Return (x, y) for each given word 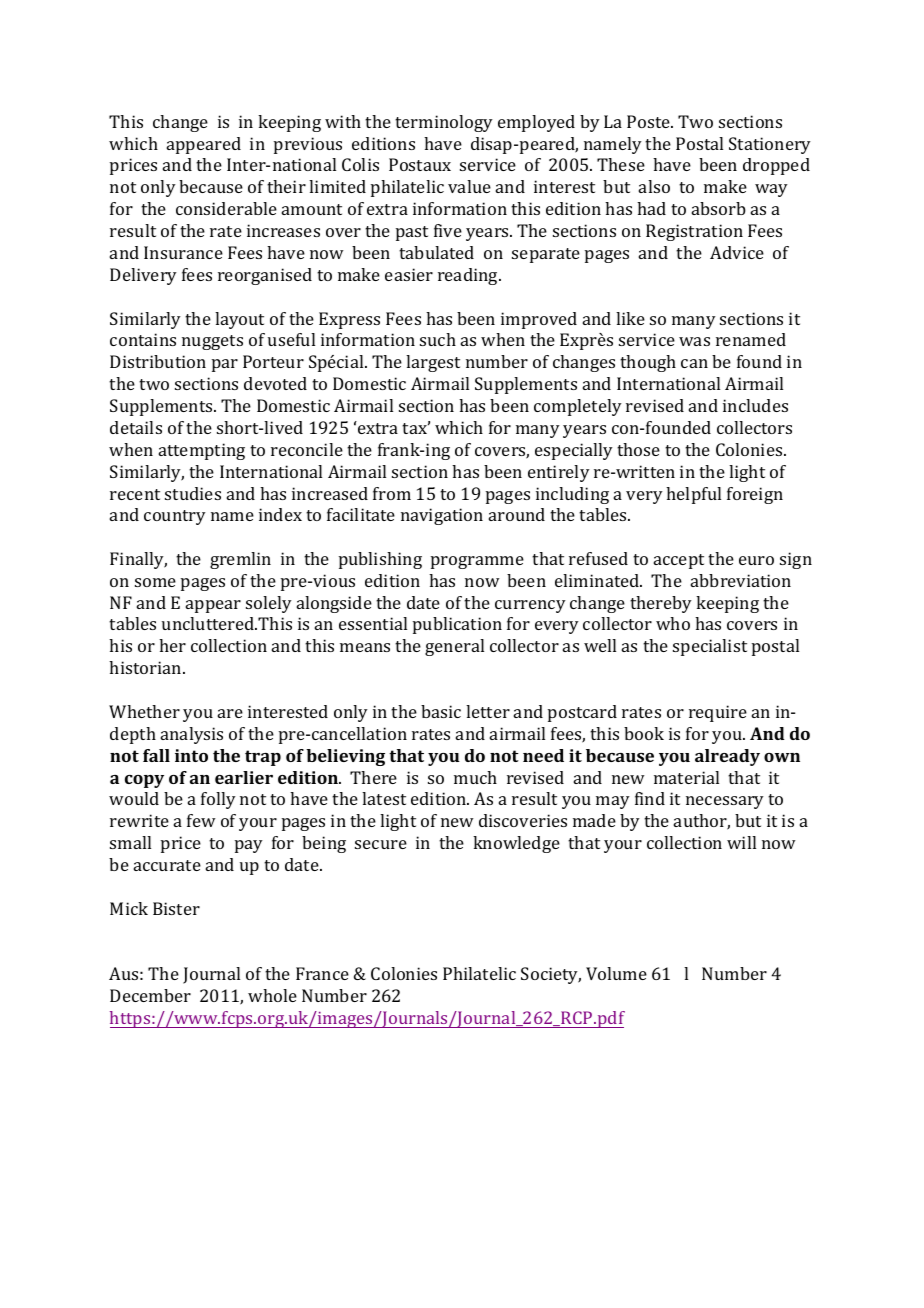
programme (477, 562)
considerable (226, 208)
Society (551, 975)
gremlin (240, 560)
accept (679, 561)
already (727, 757)
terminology (444, 123)
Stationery (770, 145)
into (191, 755)
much (475, 777)
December (150, 995)
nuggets (212, 342)
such (438, 339)
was (694, 341)
